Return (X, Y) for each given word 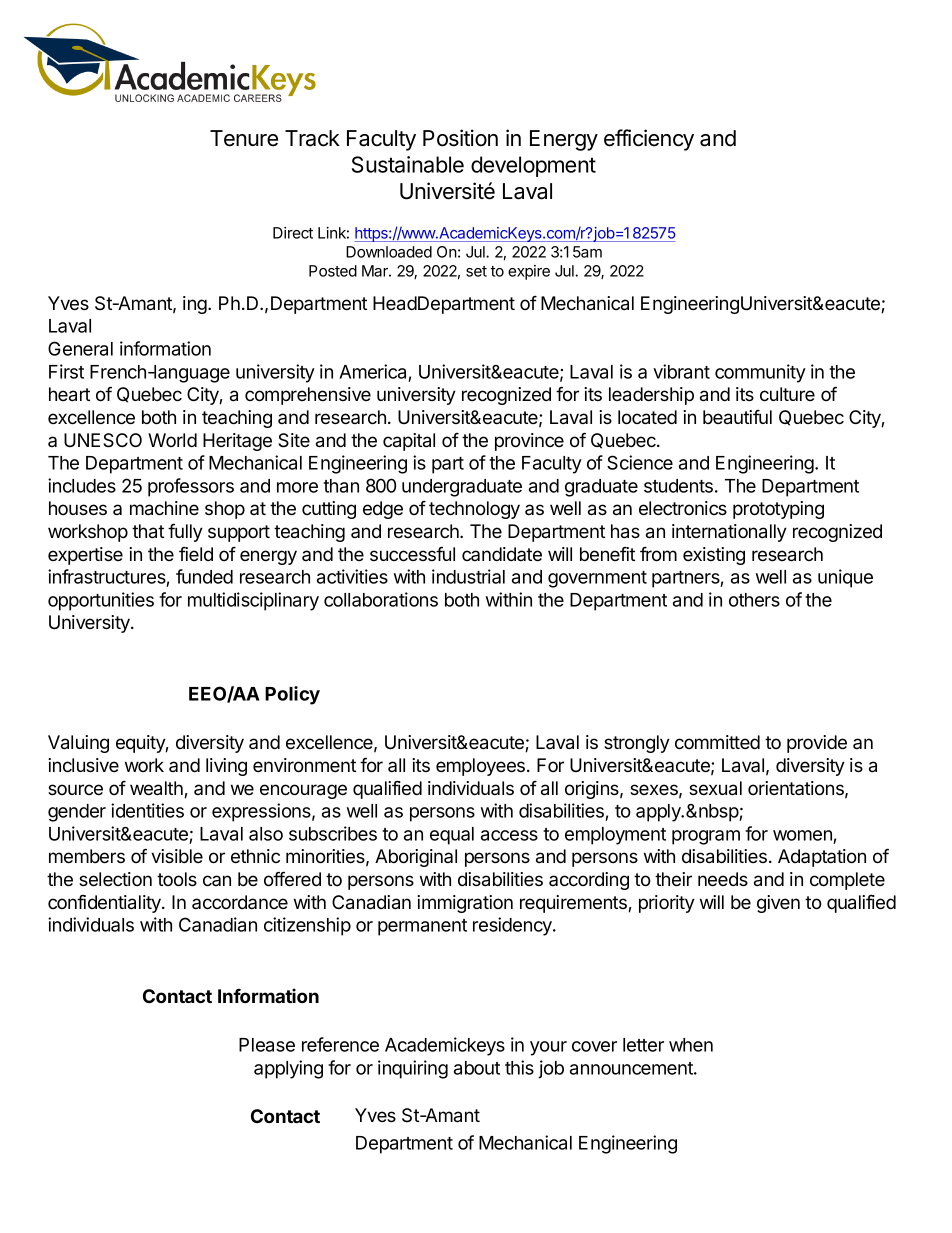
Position (460, 138)
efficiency (649, 140)
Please (267, 1045)
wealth (157, 789)
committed (717, 742)
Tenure (244, 138)
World (172, 440)
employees (482, 767)
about (477, 1068)
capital (409, 442)
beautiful (737, 417)
